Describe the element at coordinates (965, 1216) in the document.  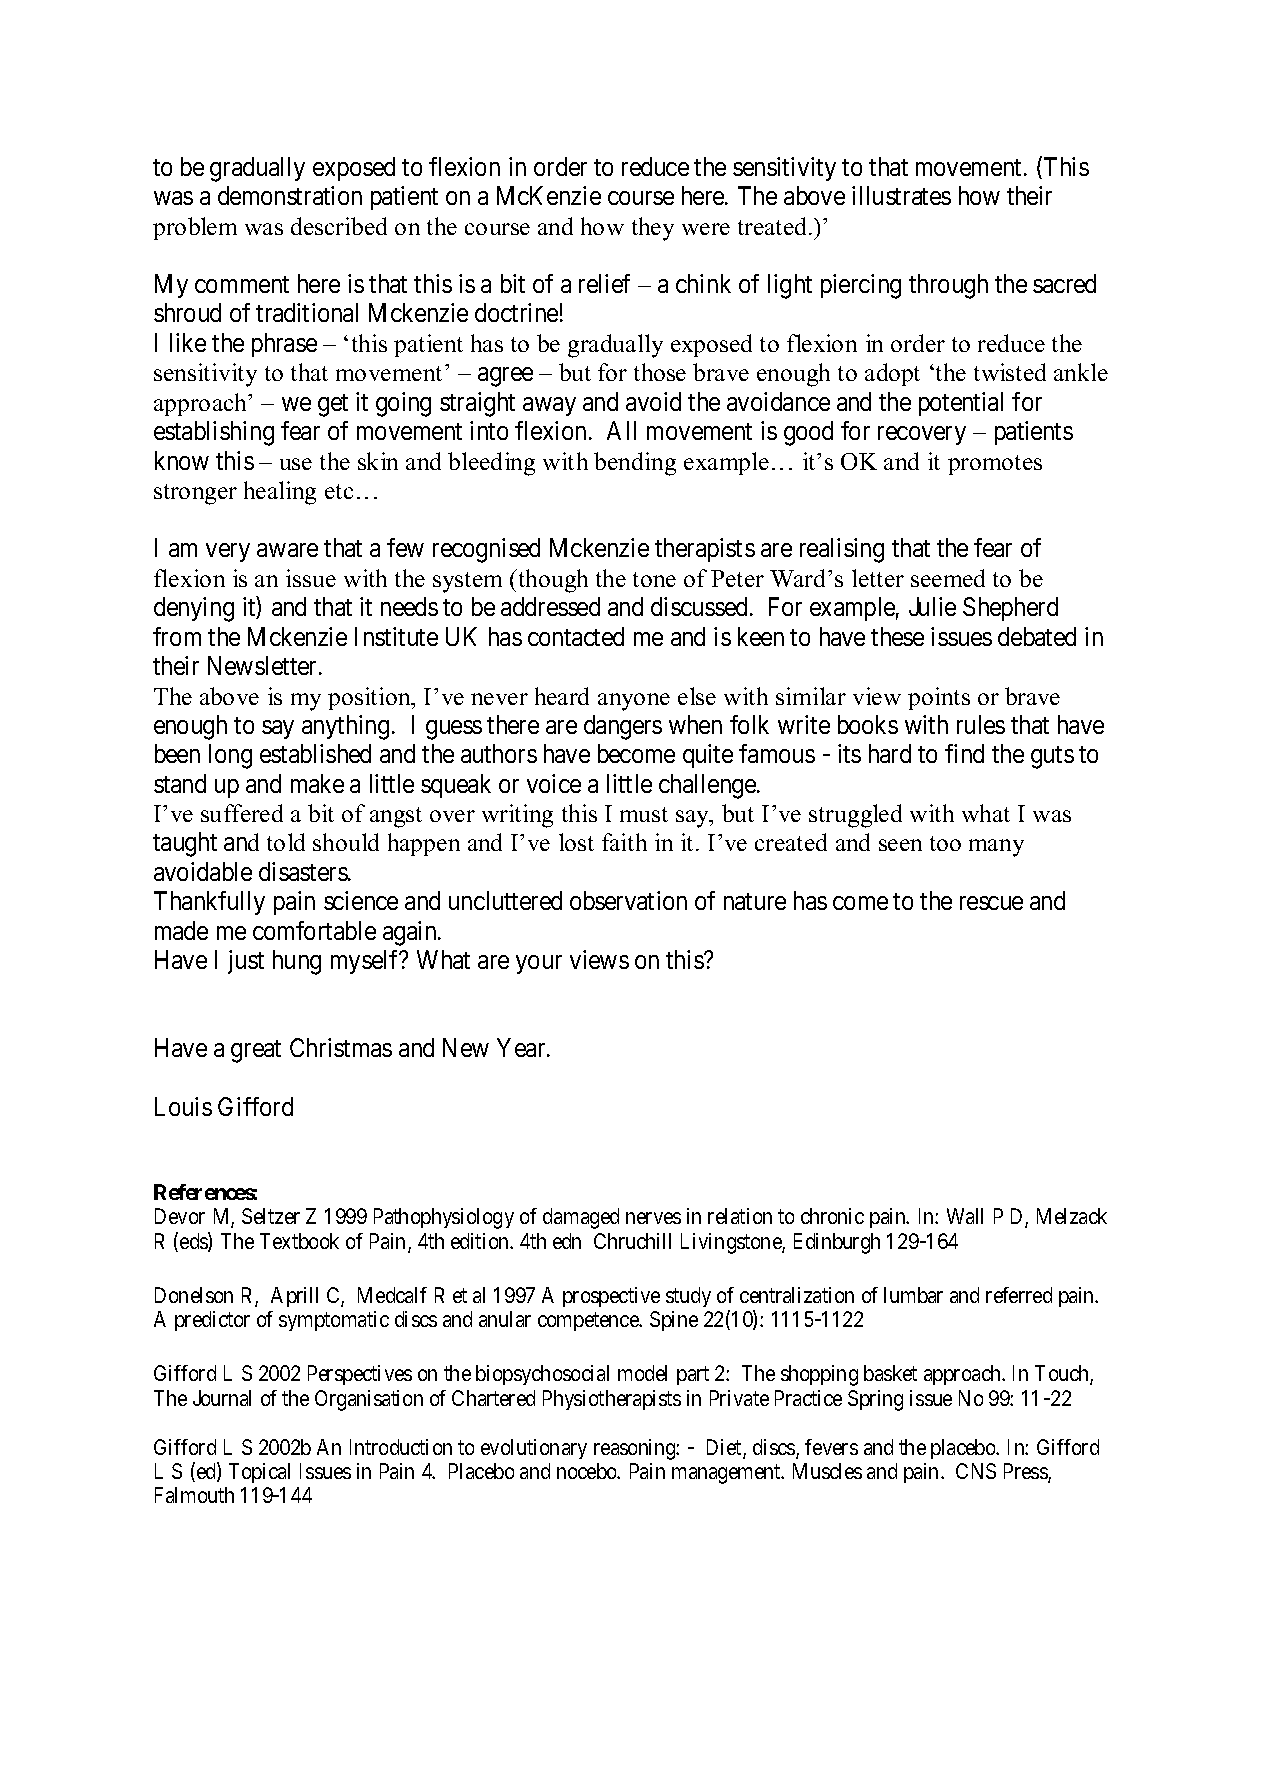
I see `Wall` at that location.
